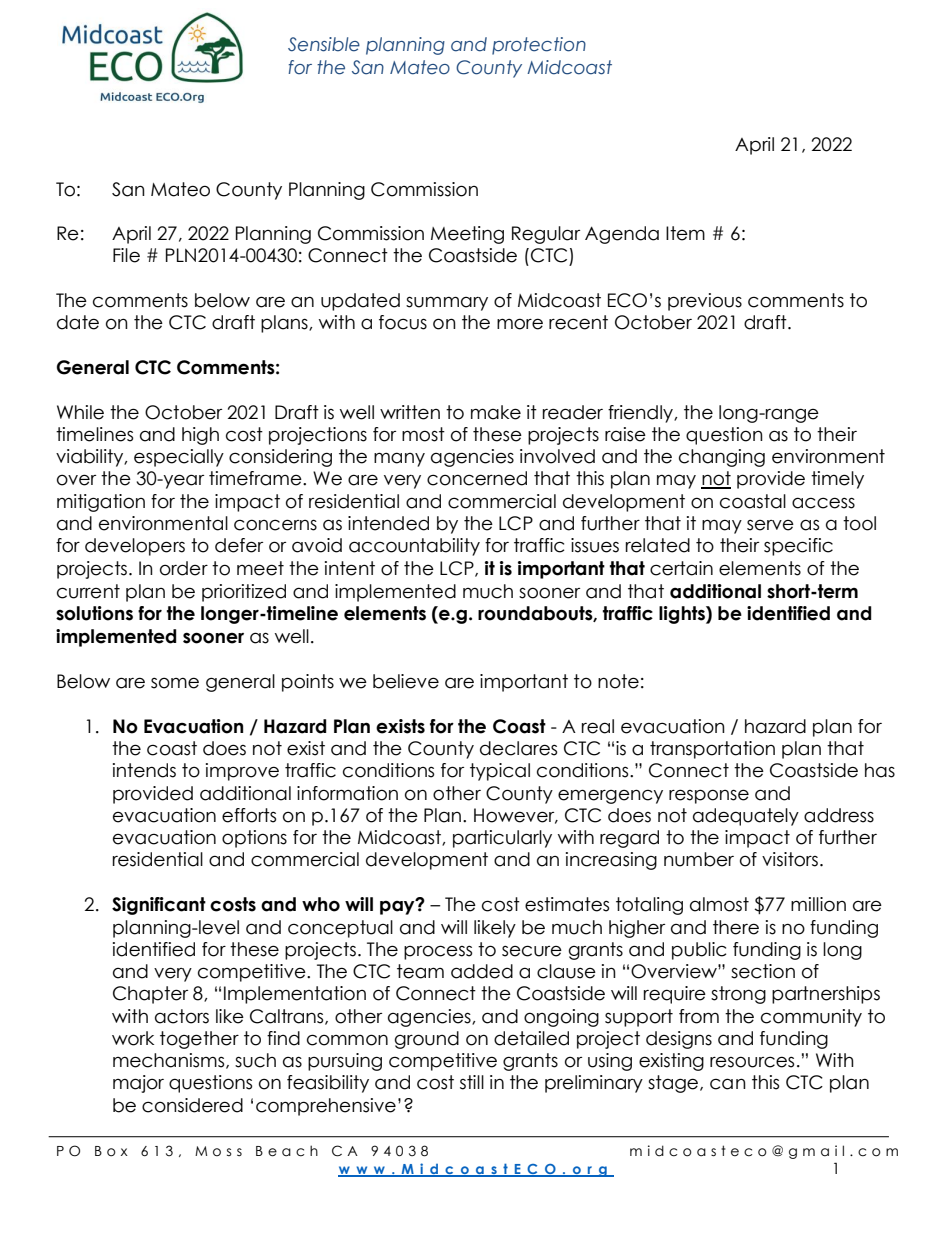 The height and width of the image is (1233, 952). I want to click on make, so click(496, 412).
